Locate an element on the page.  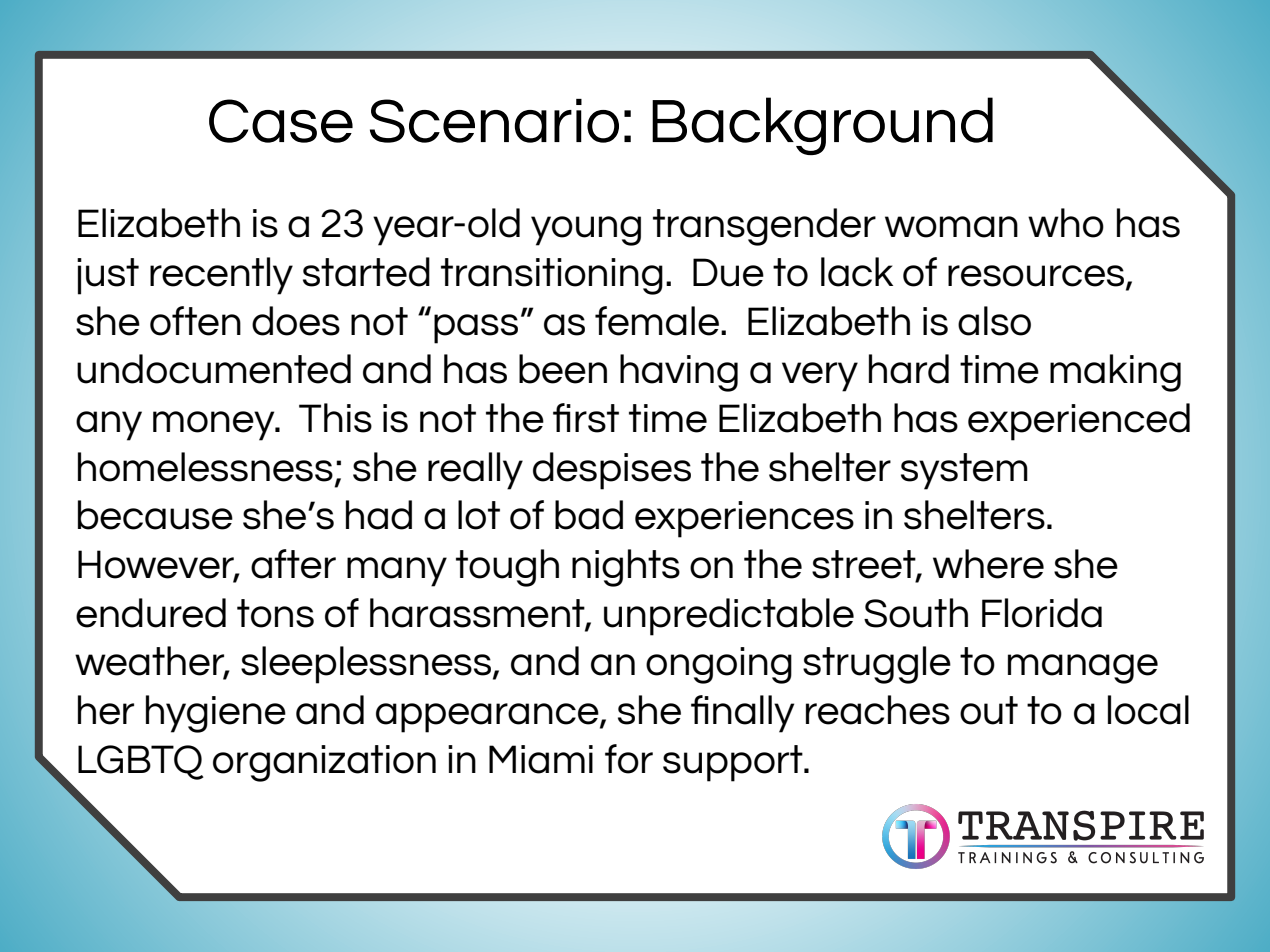
hygiene is located at coordinates (216, 714).
